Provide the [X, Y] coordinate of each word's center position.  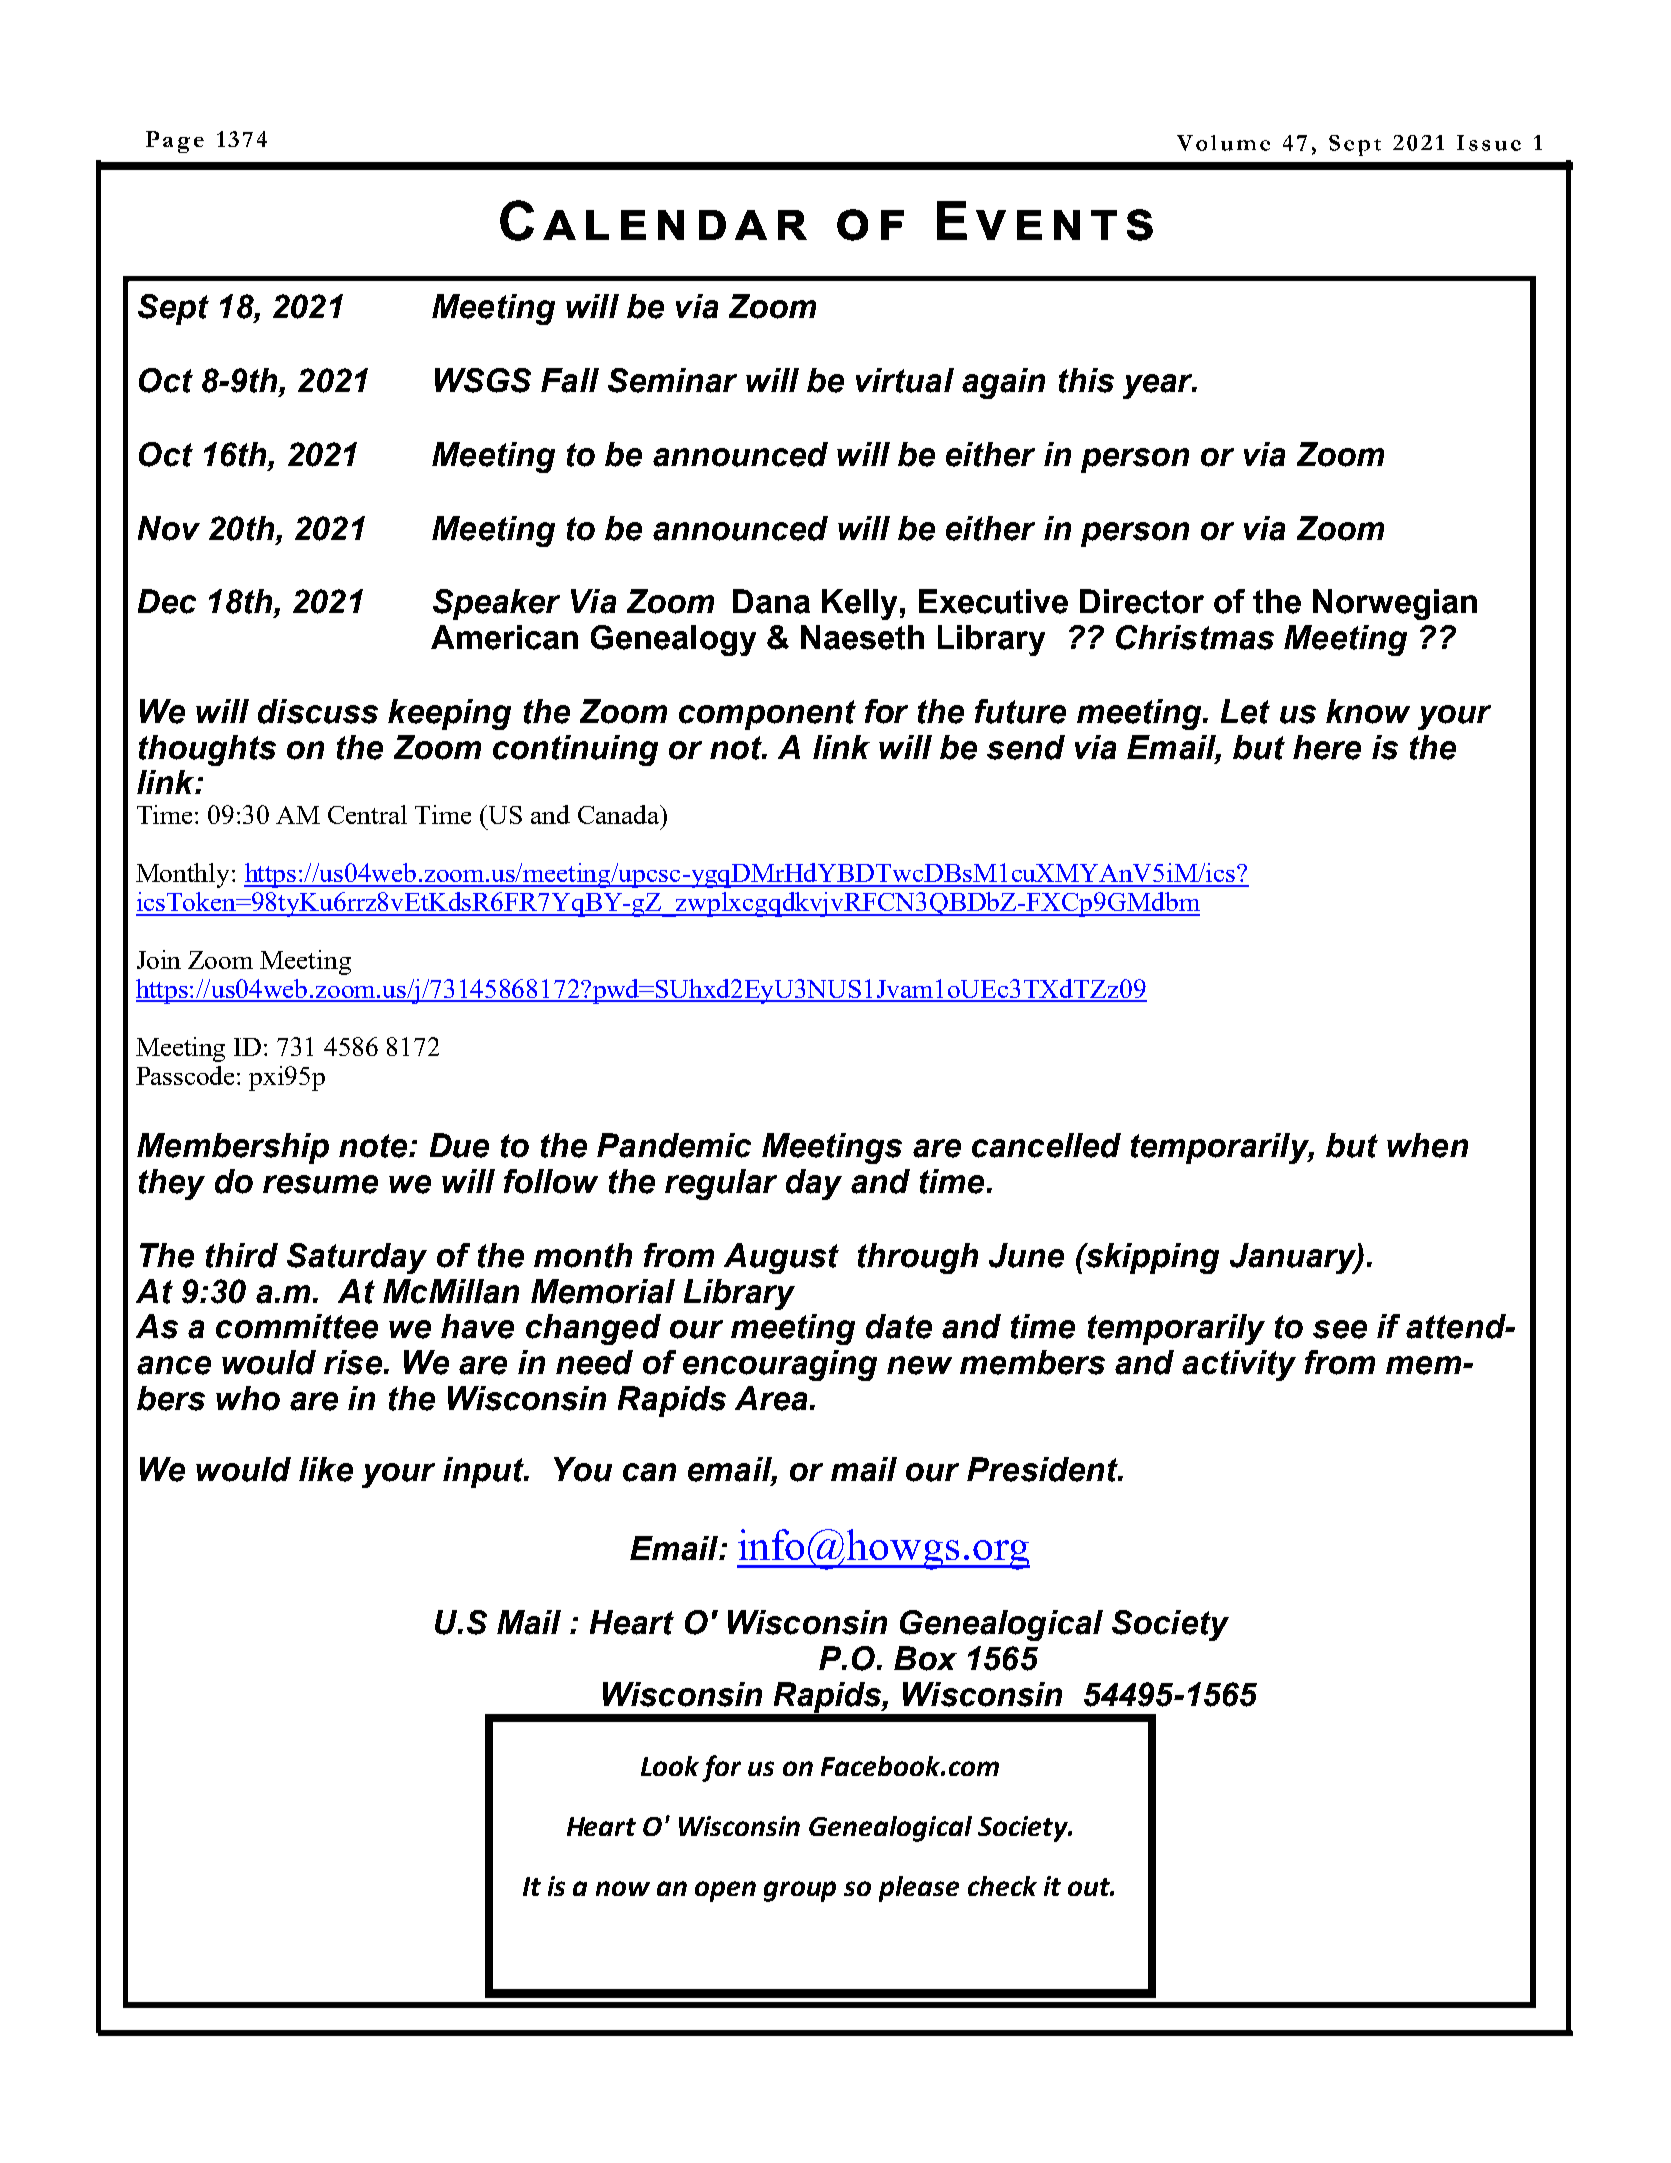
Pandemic [674, 1145]
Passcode [187, 1075]
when [1427, 1145]
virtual [905, 380]
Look [670, 1766]
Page [175, 142]
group [800, 1891]
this [1086, 380]
